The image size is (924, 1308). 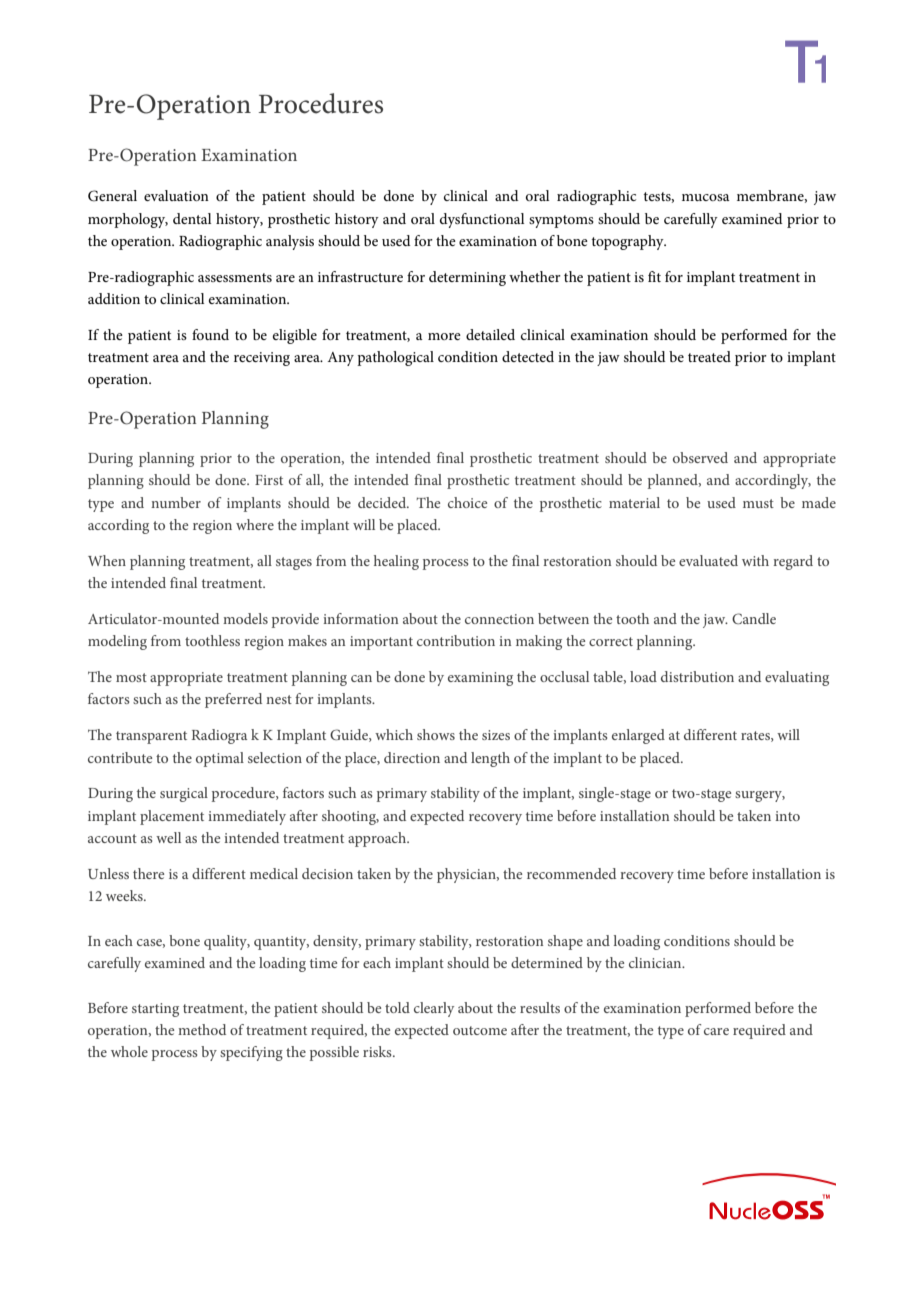 What do you see at coordinates (467, 502) in the page?
I see `choice` at bounding box center [467, 502].
